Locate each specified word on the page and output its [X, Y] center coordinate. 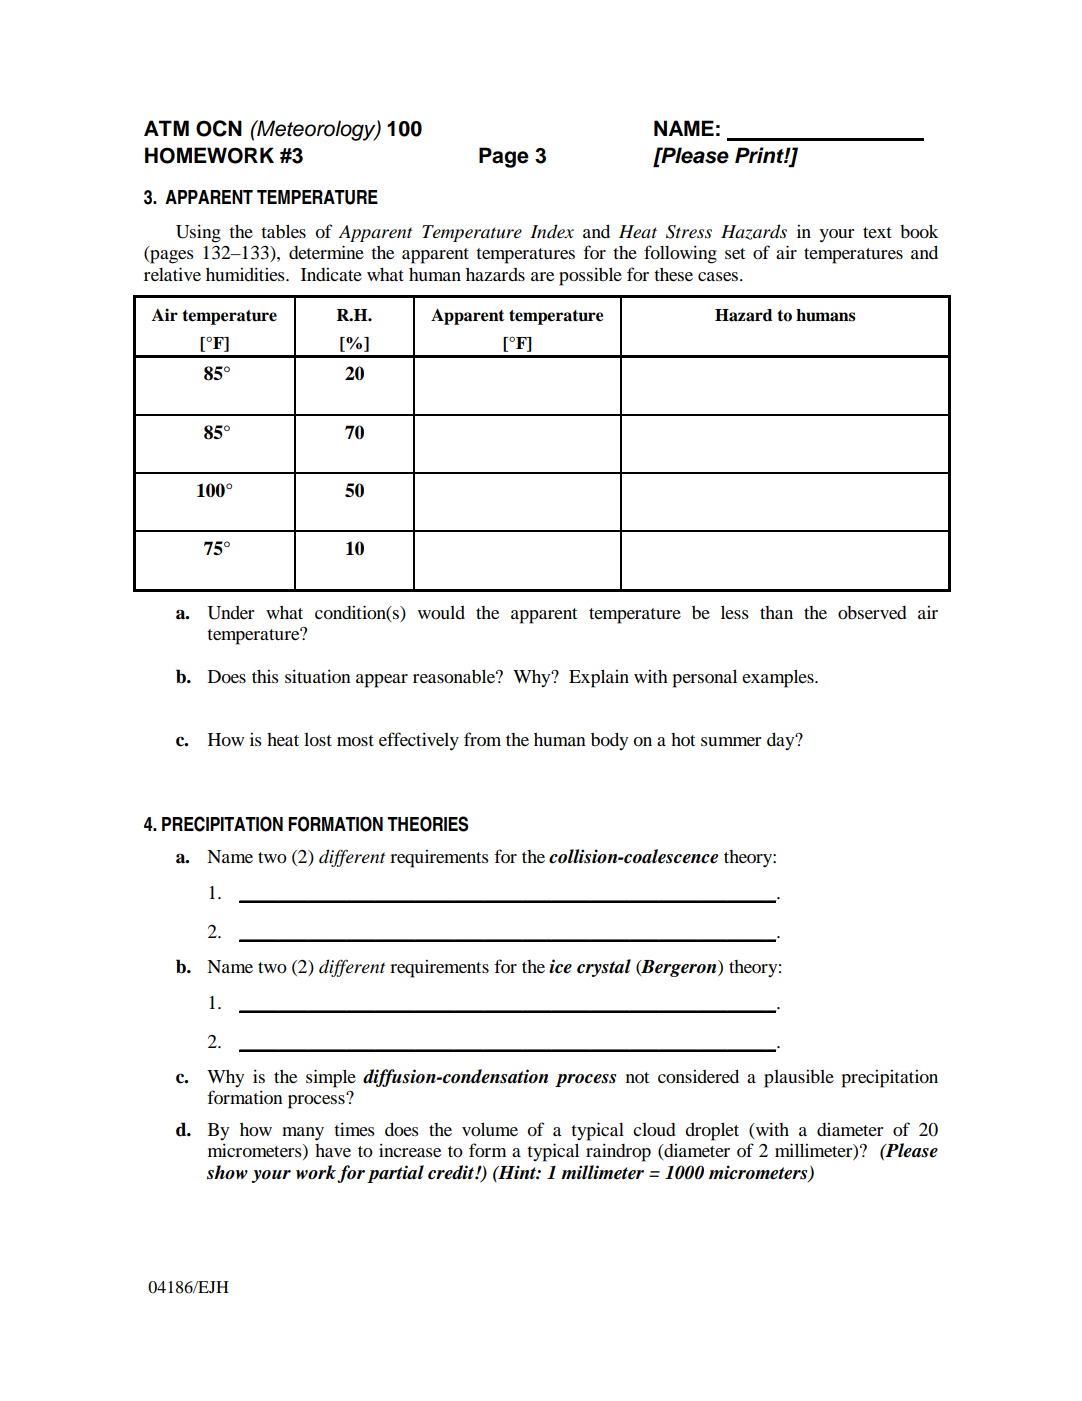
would [441, 612]
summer [731, 741]
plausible [799, 1079]
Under [230, 613]
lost [318, 739]
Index [552, 231]
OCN [219, 128]
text [877, 232]
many [303, 1134]
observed [872, 613]
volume [490, 1129]
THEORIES [427, 824]
